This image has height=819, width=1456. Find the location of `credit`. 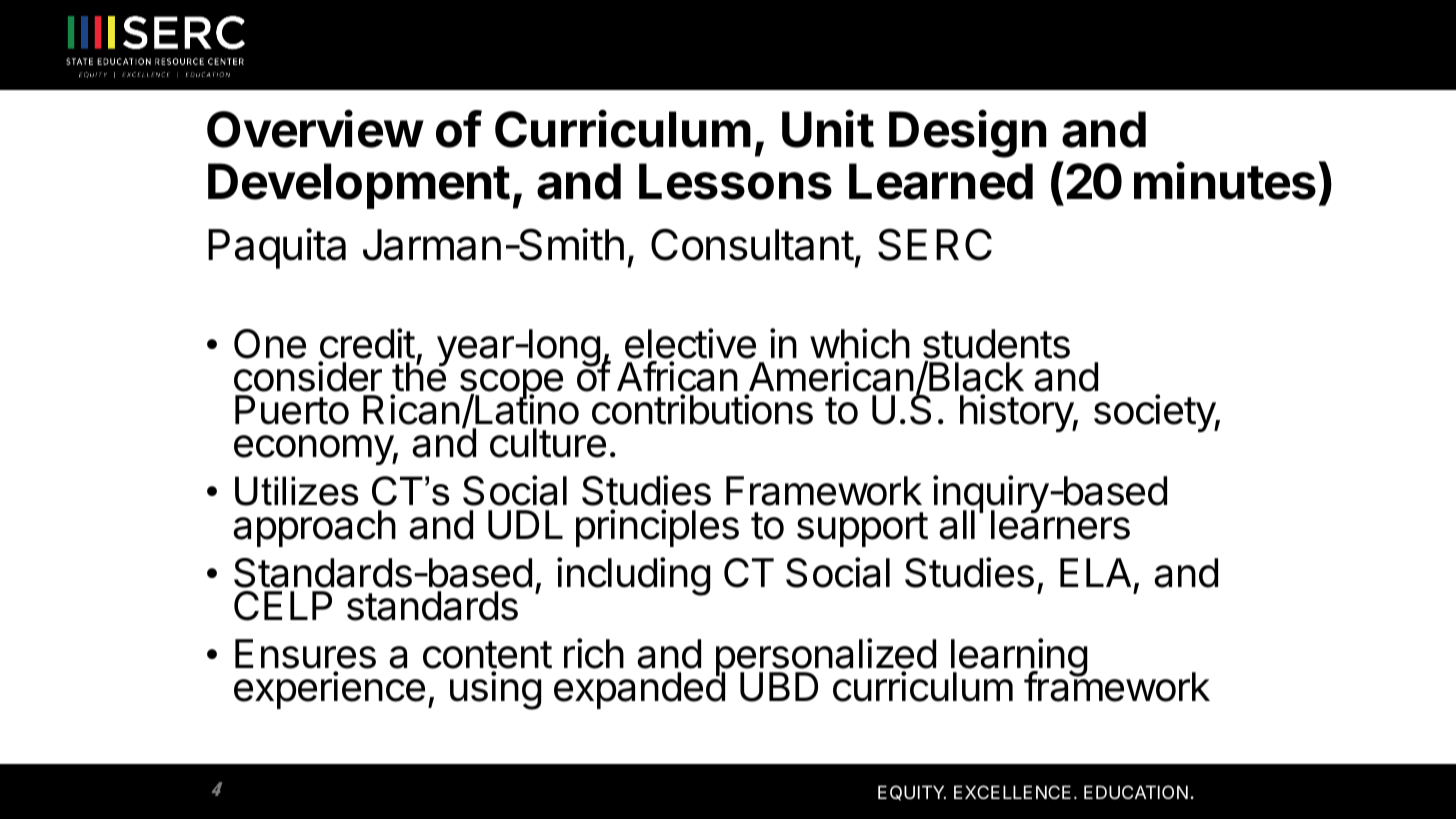

credit is located at coordinates (367, 343).
